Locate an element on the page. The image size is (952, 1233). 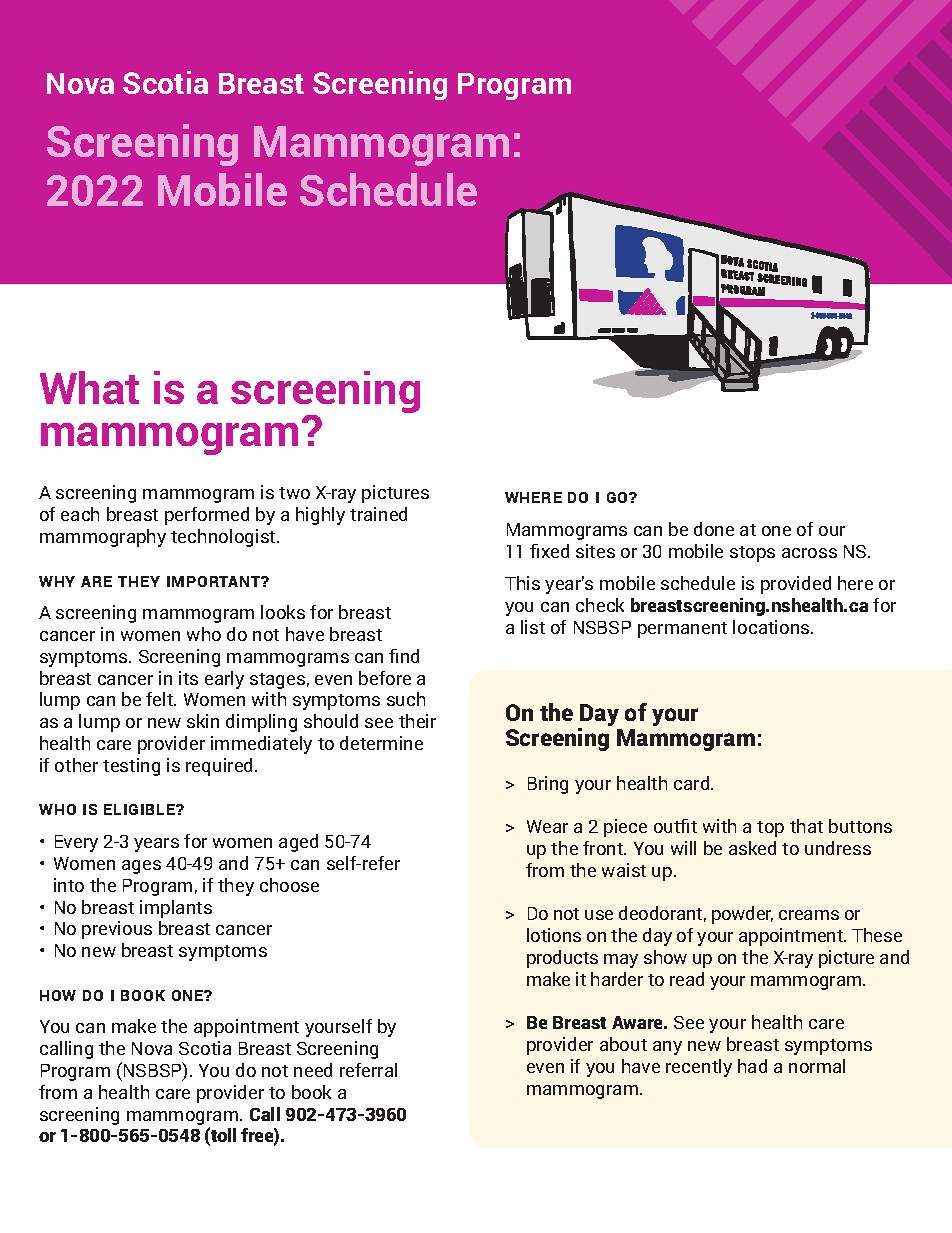
before is located at coordinates (385, 678).
